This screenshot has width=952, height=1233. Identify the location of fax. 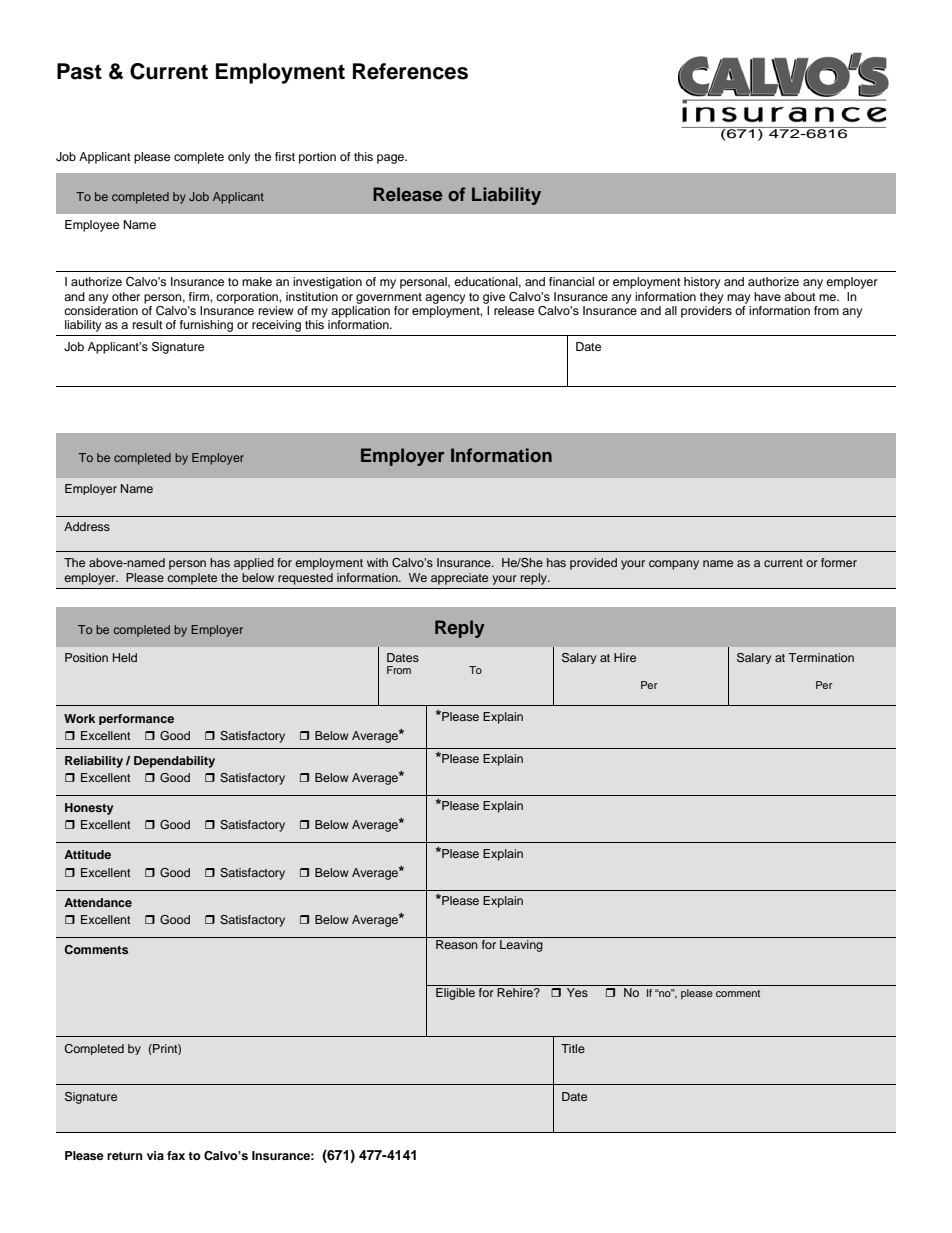
(176, 1155).
